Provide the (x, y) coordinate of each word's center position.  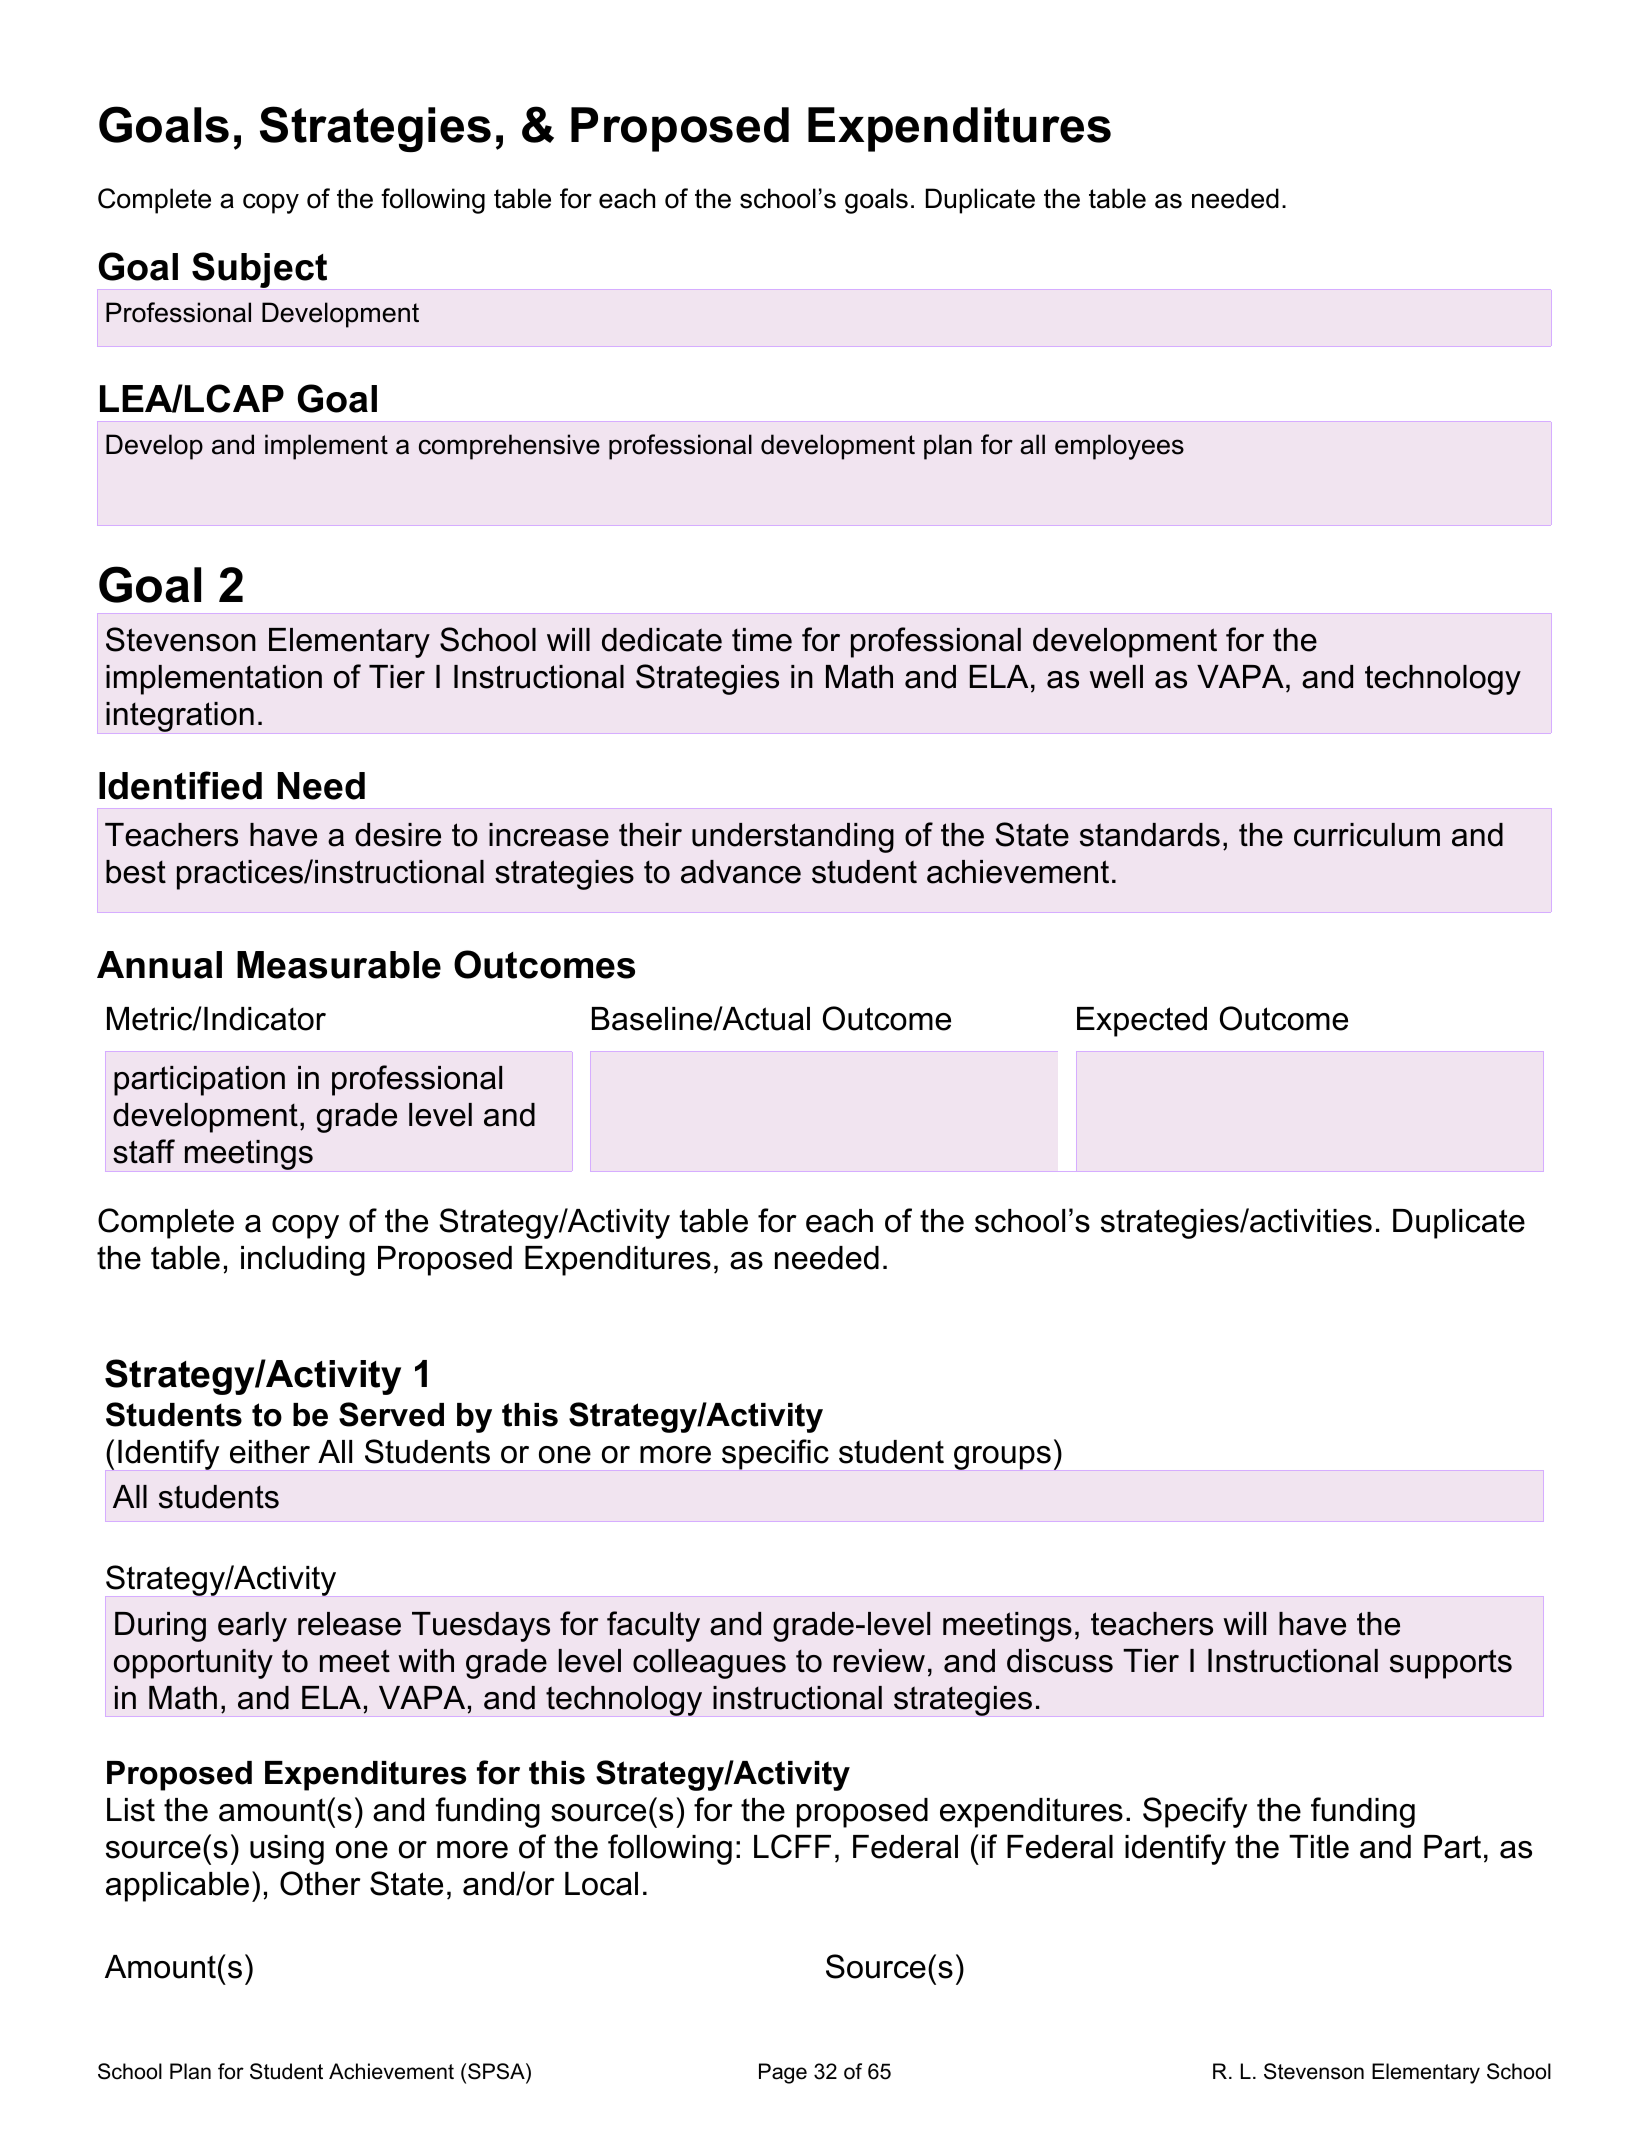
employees (1119, 447)
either (270, 1452)
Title (1319, 1847)
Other (320, 1883)
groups (1002, 1458)
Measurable (339, 965)
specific (775, 1454)
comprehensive (509, 447)
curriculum (1367, 835)
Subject (259, 270)
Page (783, 2073)
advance (741, 872)
